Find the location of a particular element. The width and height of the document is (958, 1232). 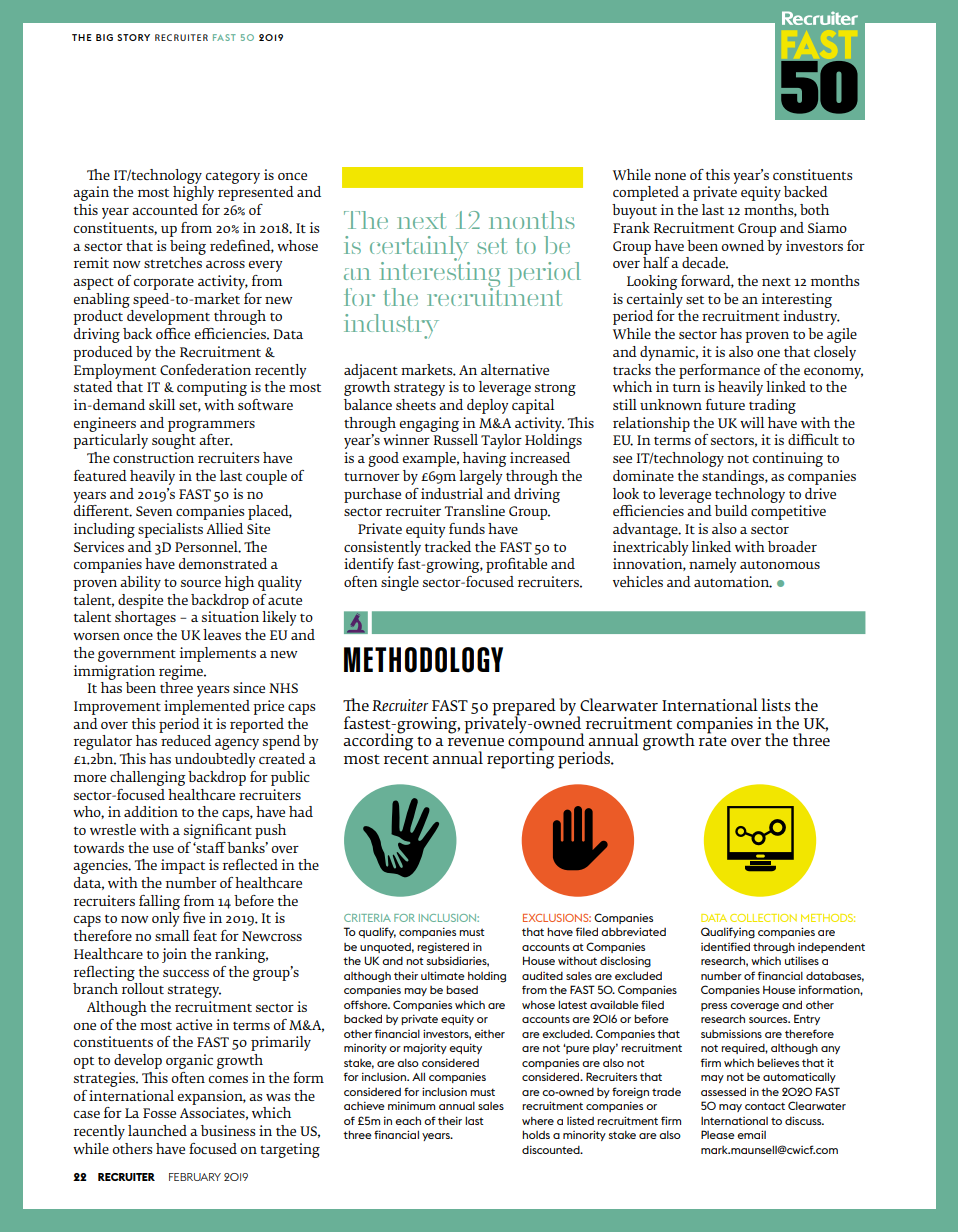

regime is located at coordinates (182, 672).
